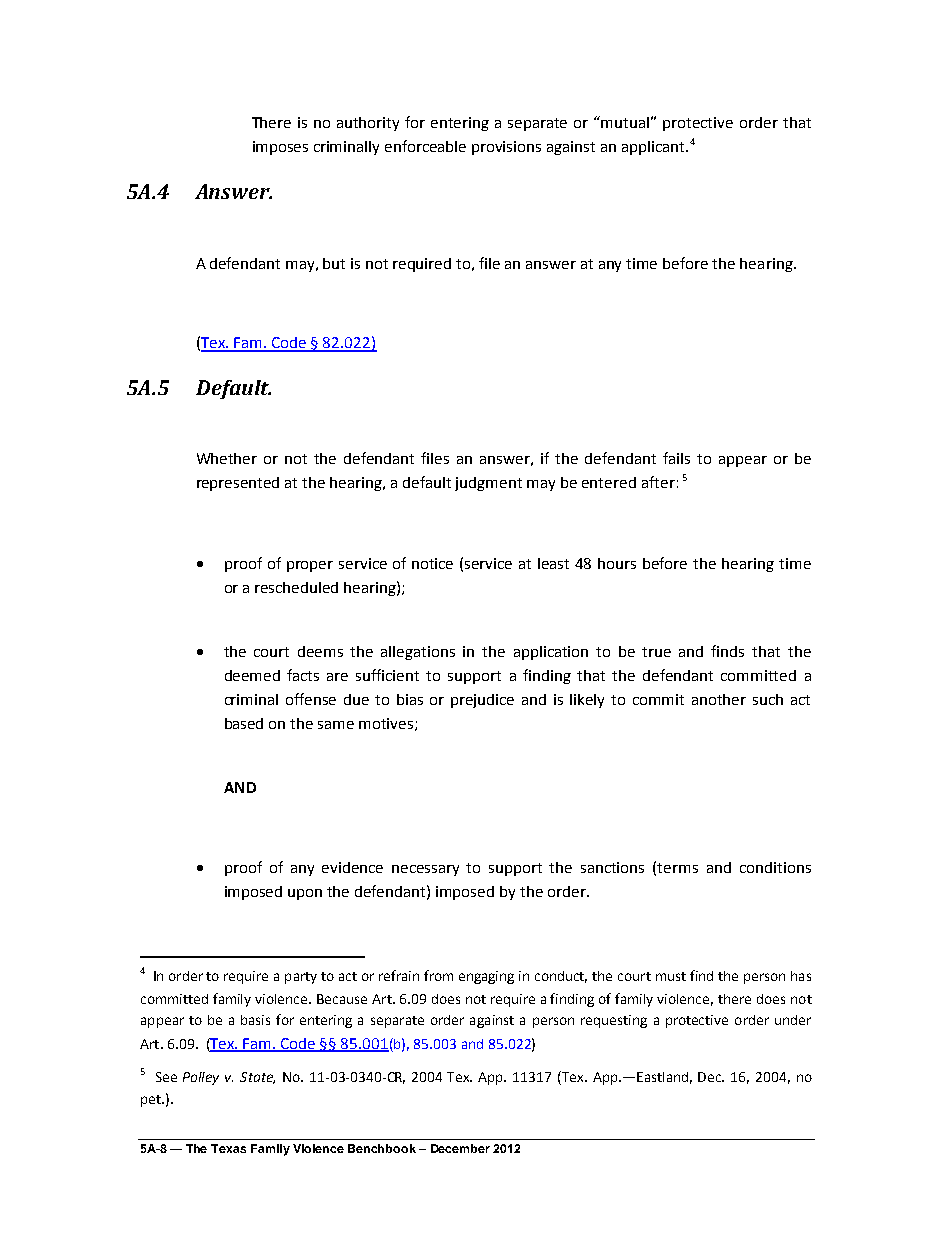  I want to click on notice, so click(432, 563).
